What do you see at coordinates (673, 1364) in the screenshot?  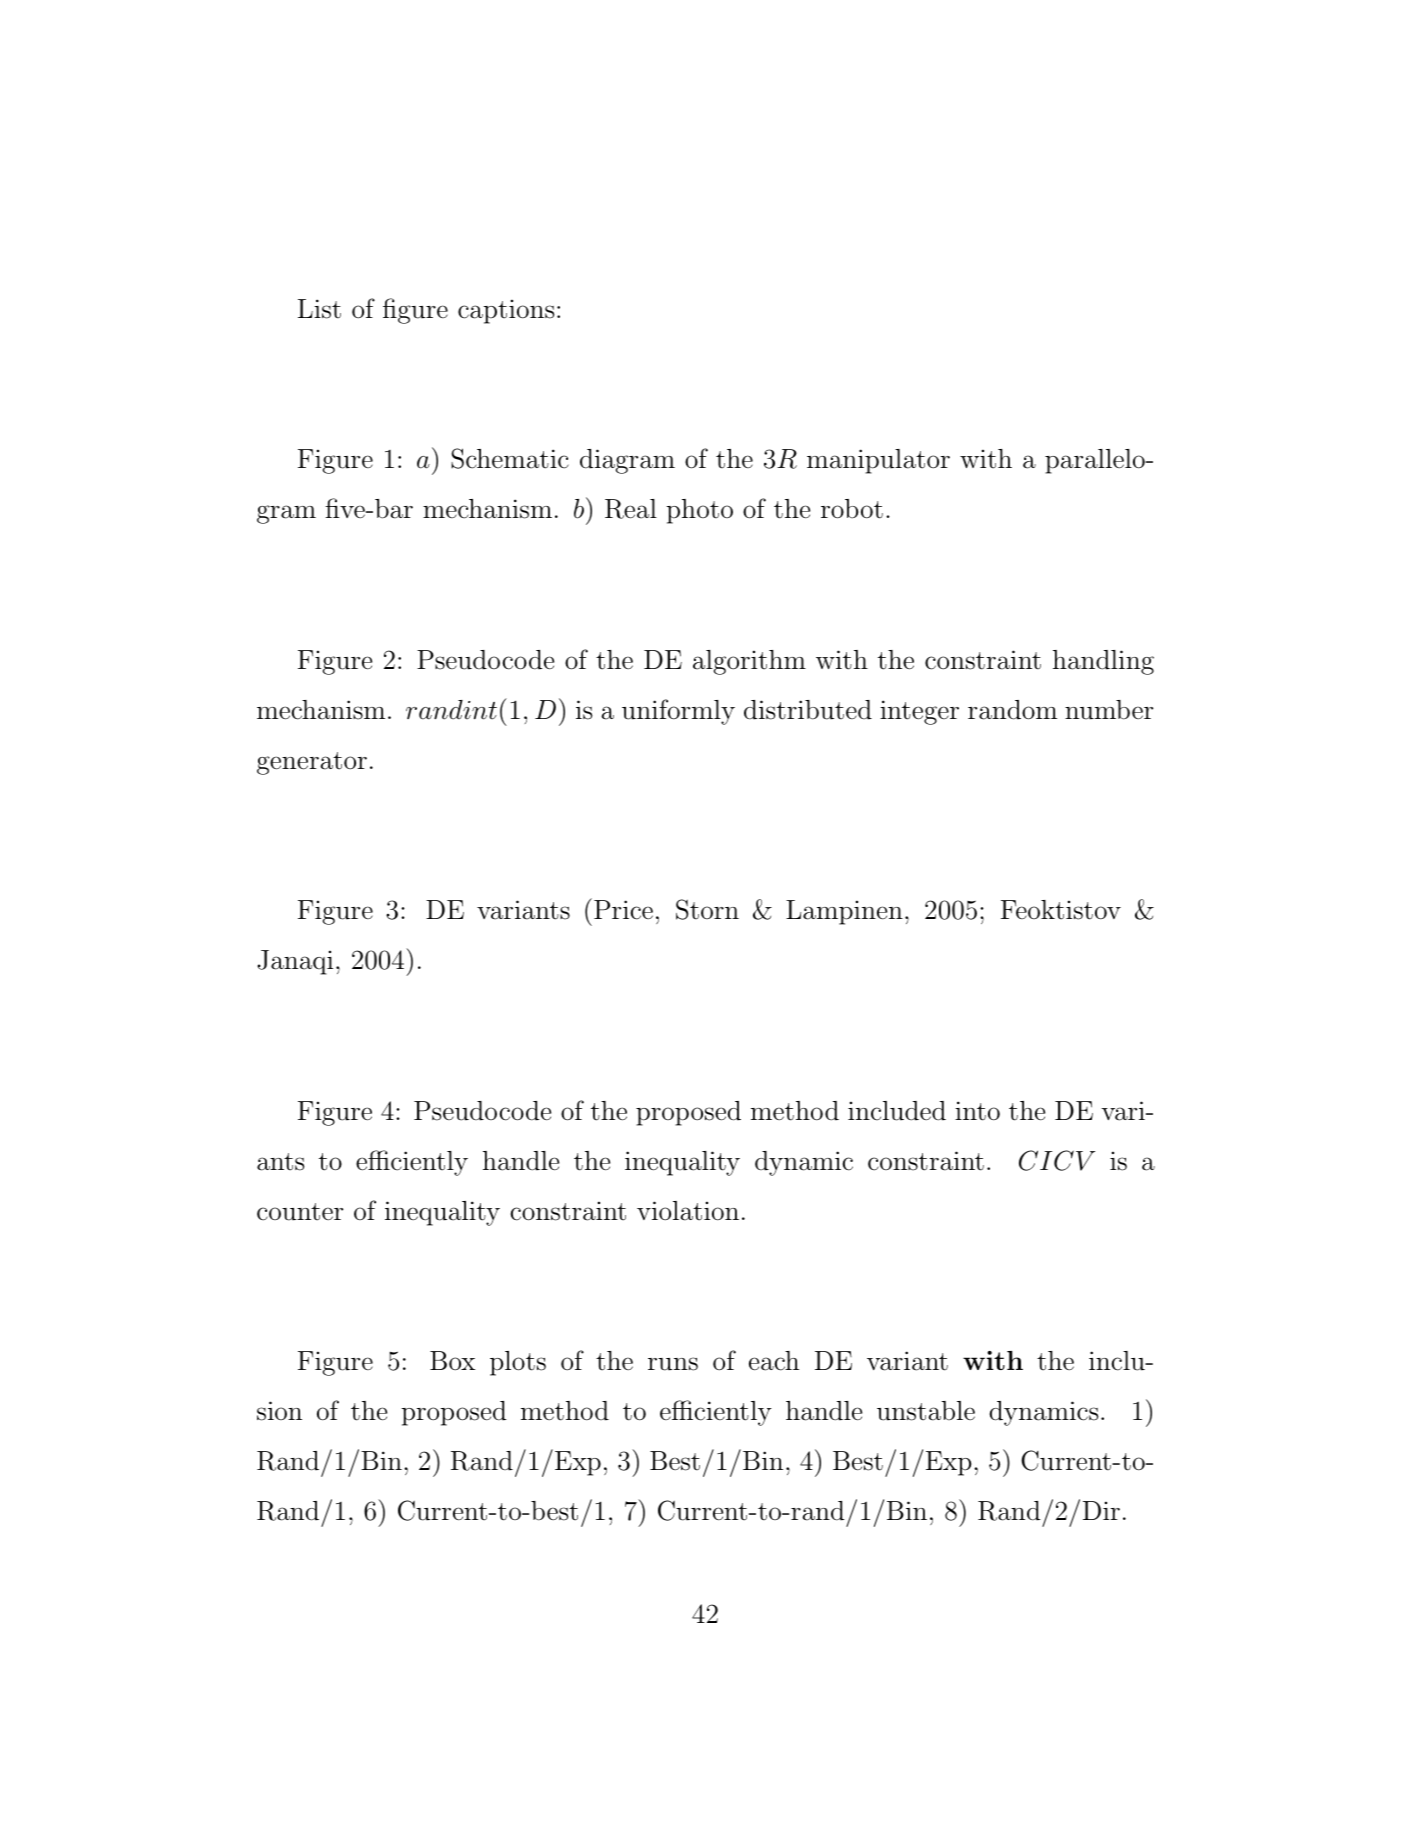 I see `runs` at bounding box center [673, 1364].
